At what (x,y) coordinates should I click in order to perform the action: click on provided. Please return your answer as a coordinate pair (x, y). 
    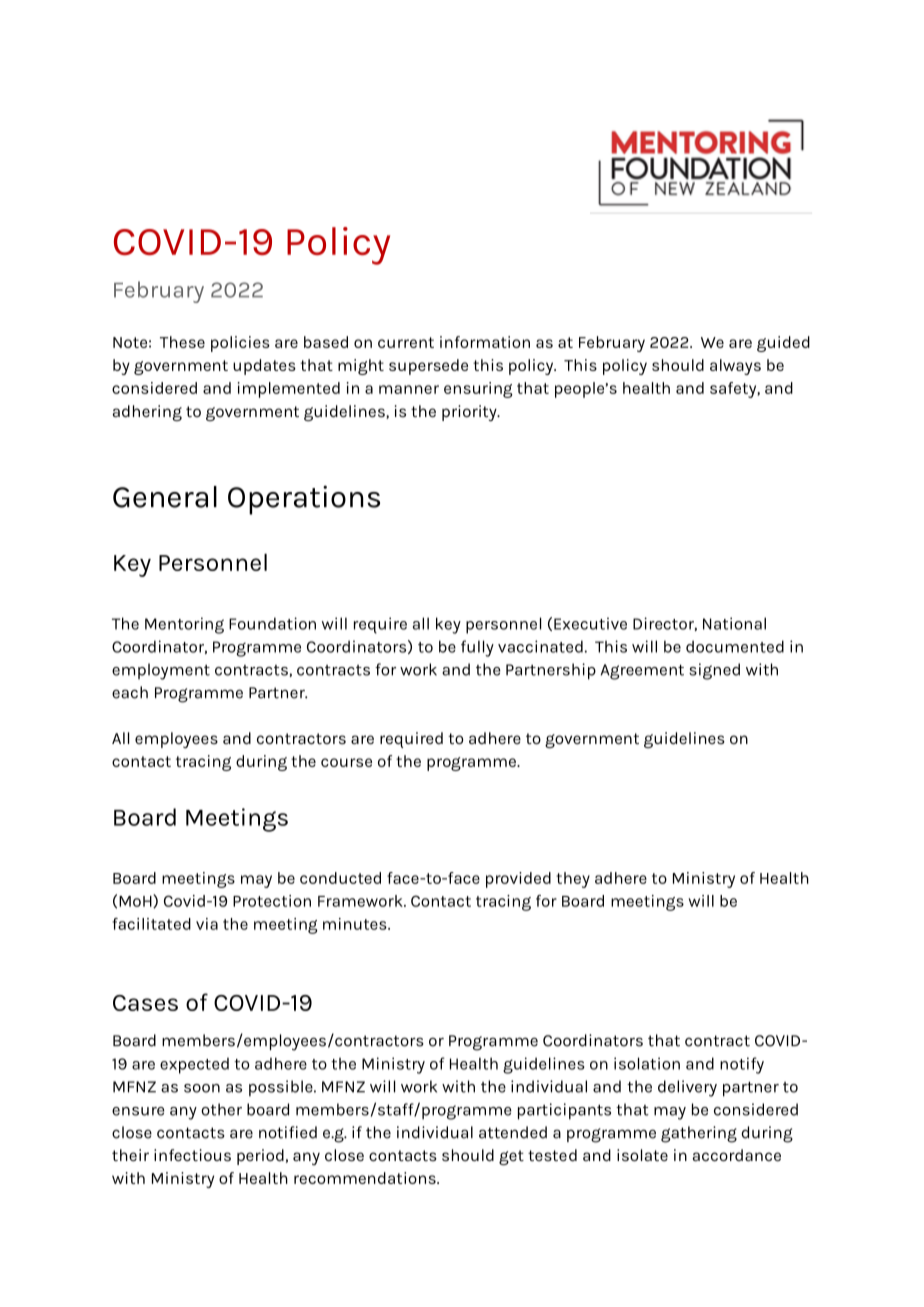
    Looking at the image, I should click on (518, 880).
